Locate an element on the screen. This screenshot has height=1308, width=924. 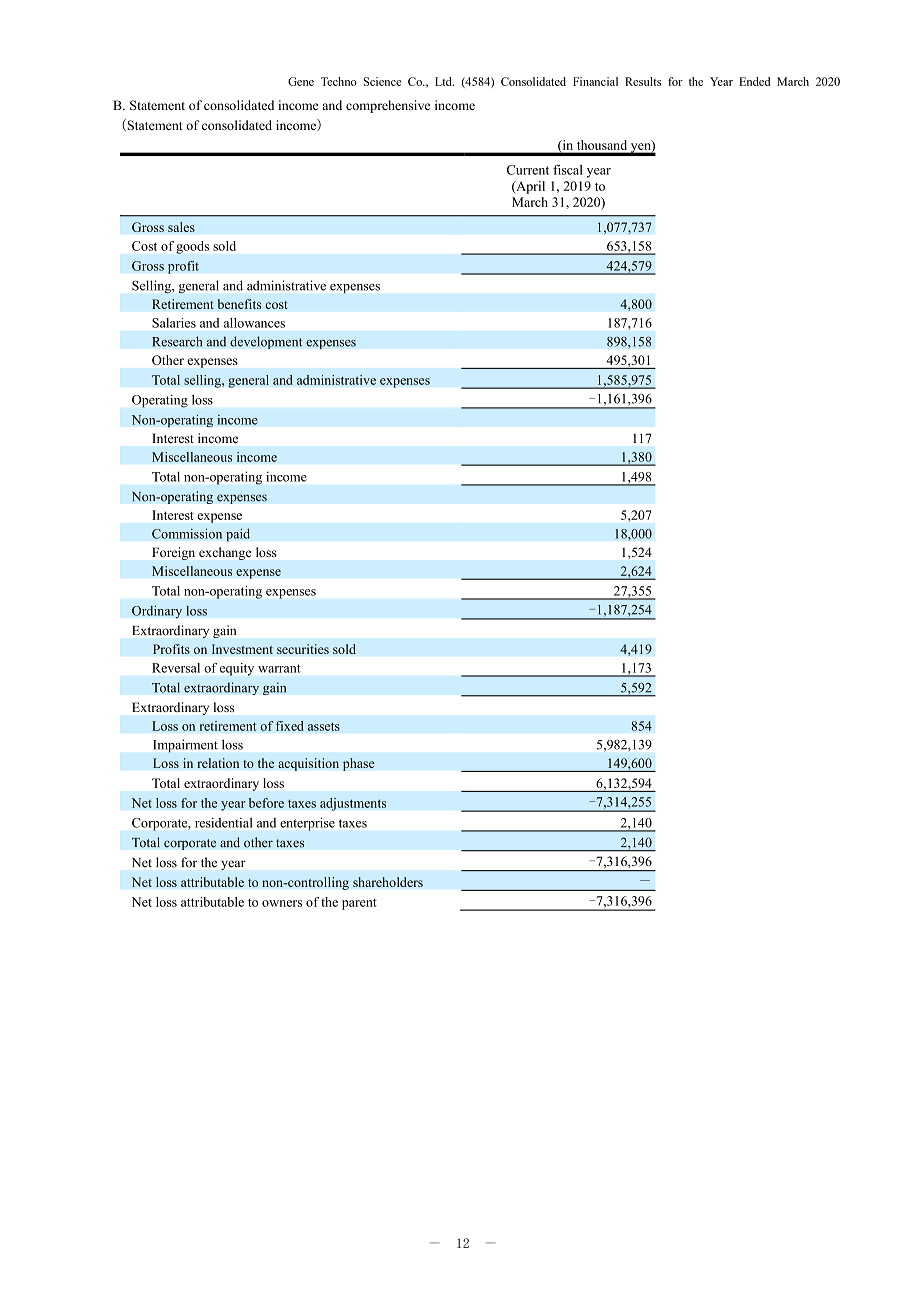
exchange is located at coordinates (225, 553).
